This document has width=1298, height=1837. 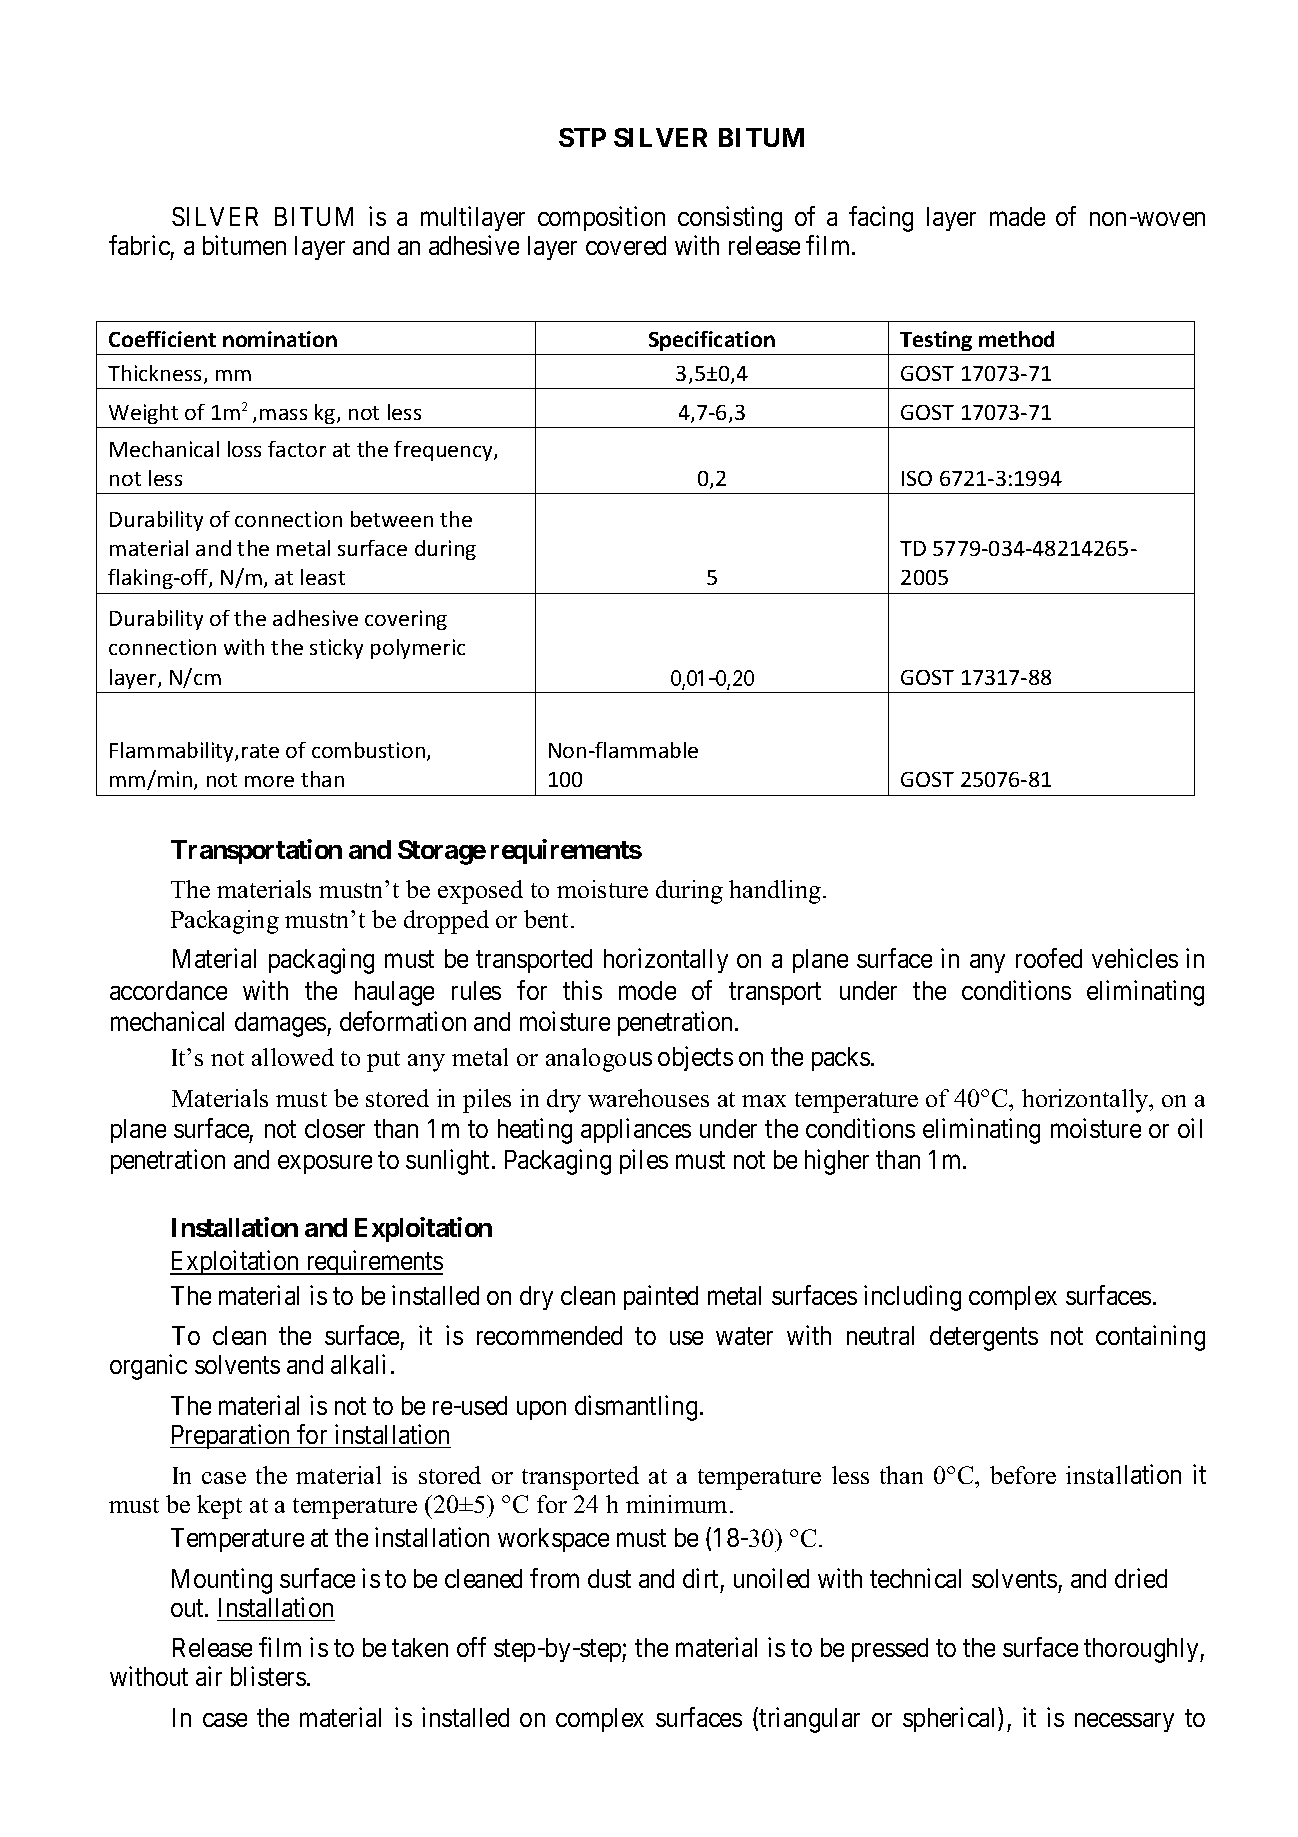 What do you see at coordinates (912, 1298) in the document?
I see `including` at bounding box center [912, 1298].
